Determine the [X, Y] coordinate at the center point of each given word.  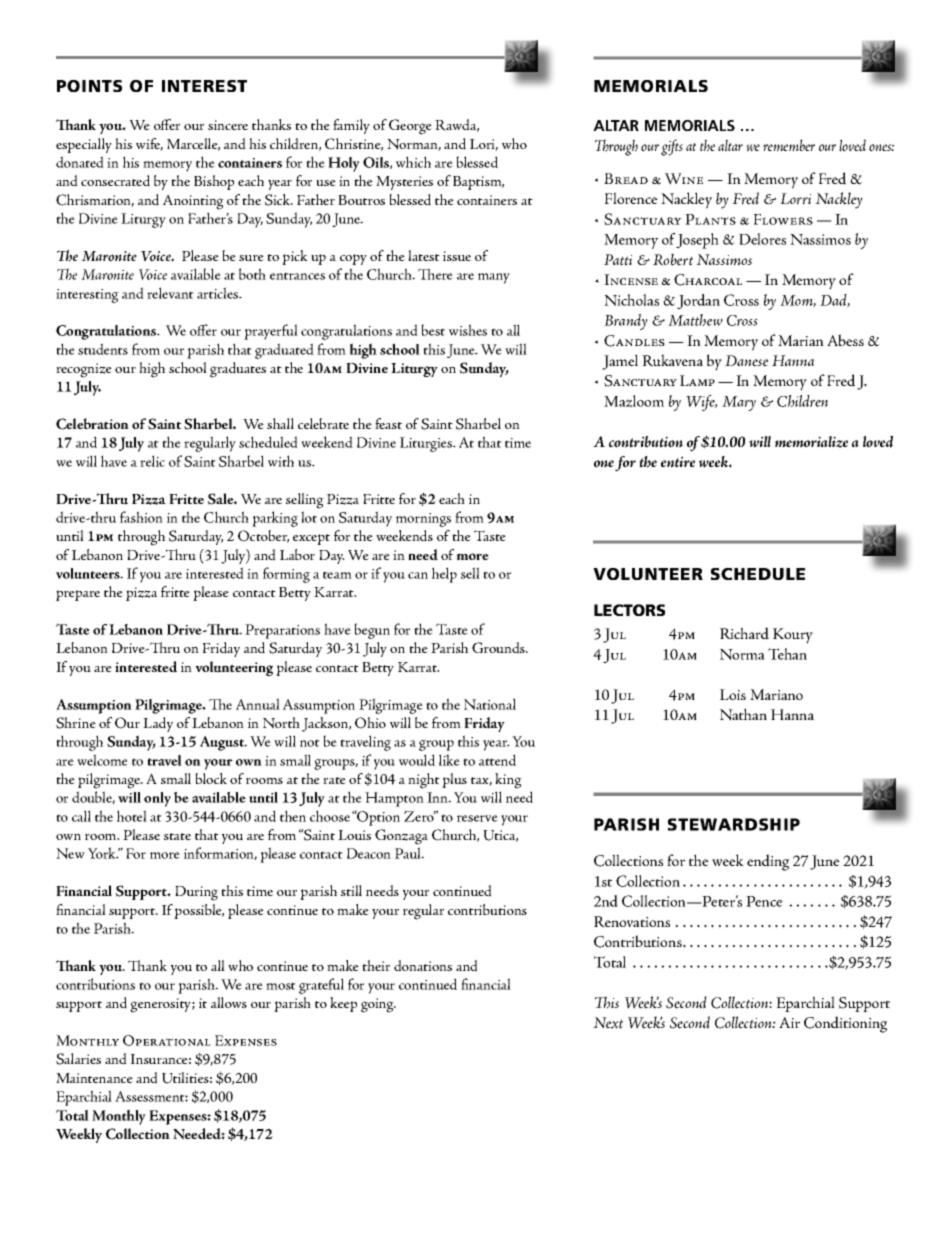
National [490, 704]
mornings [423, 520]
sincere [228, 125]
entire [678, 462]
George [410, 127]
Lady [158, 724]
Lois [733, 694]
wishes [468, 330]
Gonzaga [401, 837]
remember [789, 145]
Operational [167, 1040]
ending [768, 862]
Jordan [698, 301]
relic [152, 461]
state [177, 836]
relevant [170, 293]
